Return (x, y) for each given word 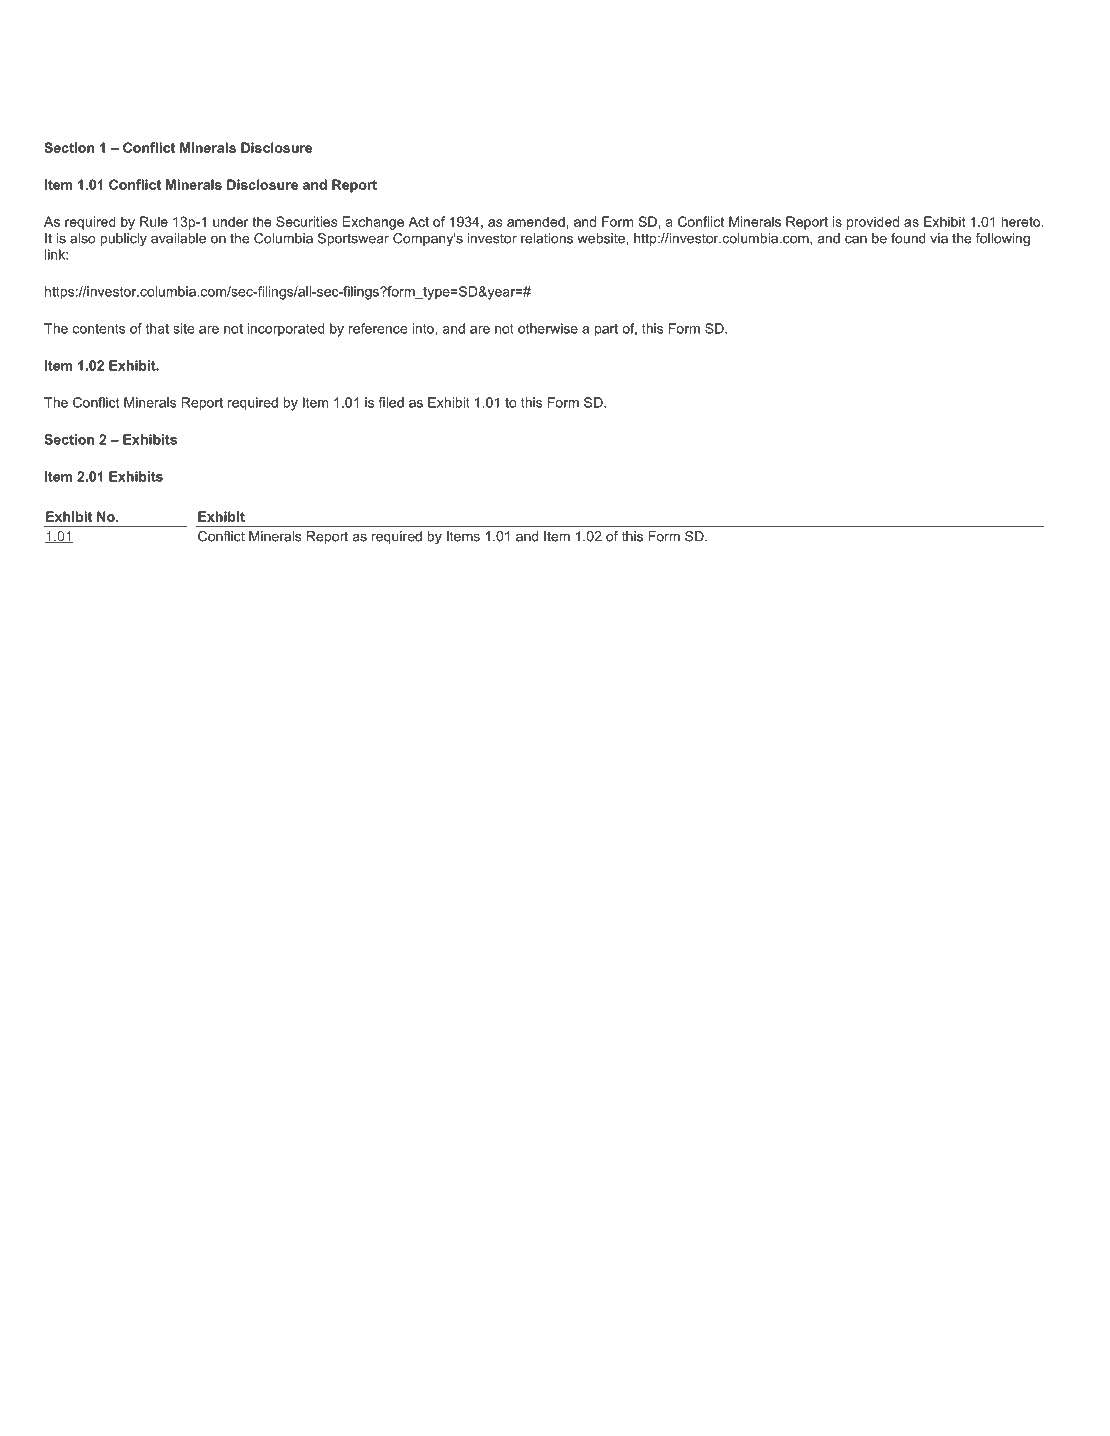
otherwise (548, 328)
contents (99, 329)
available (178, 238)
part (606, 330)
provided (873, 223)
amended (536, 221)
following (1003, 239)
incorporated (286, 330)
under (230, 221)
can (856, 239)
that (157, 328)
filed (391, 402)
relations (547, 238)
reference (378, 328)
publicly (123, 239)
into (424, 328)
